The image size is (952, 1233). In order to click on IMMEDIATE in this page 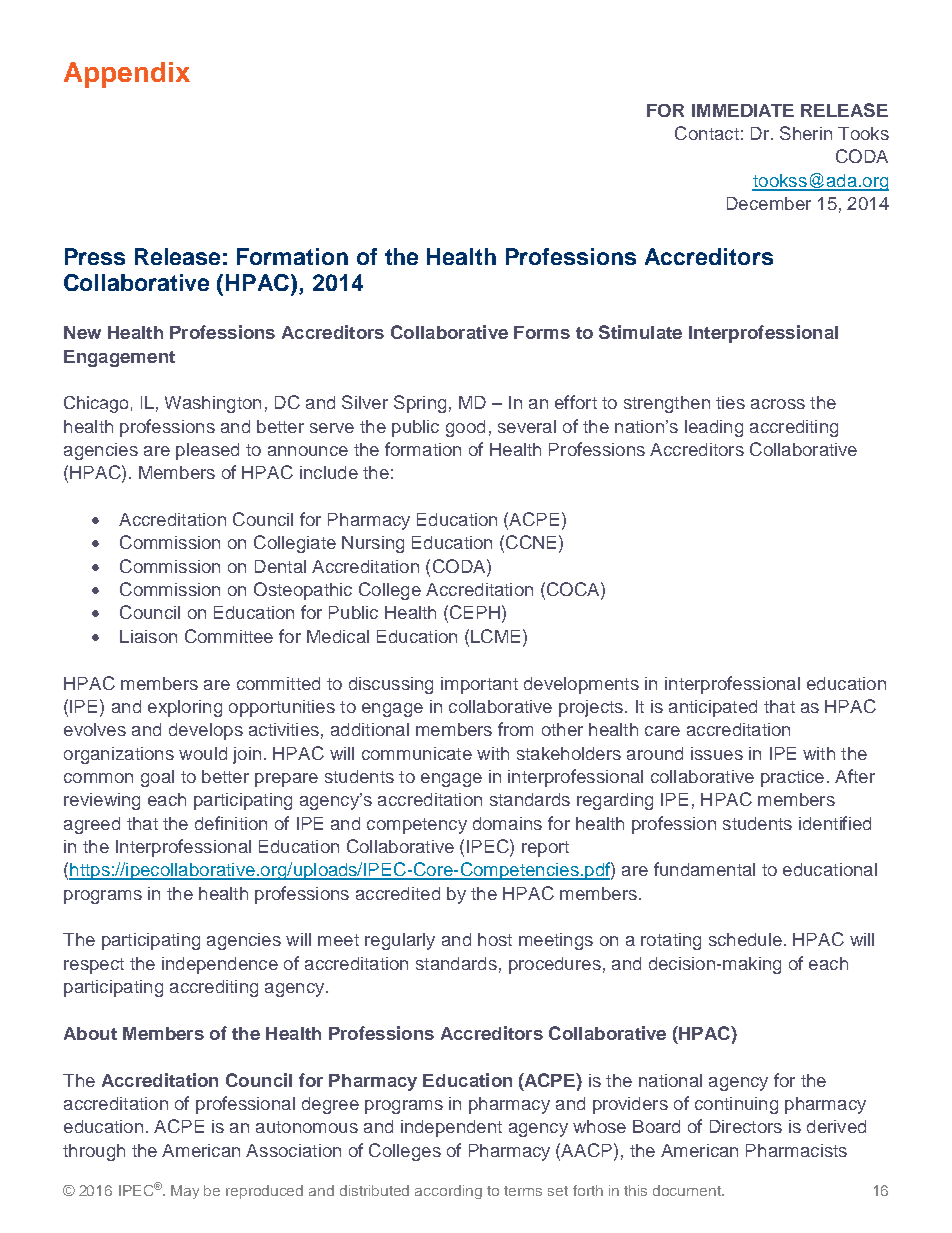, I will do `click(743, 110)`.
